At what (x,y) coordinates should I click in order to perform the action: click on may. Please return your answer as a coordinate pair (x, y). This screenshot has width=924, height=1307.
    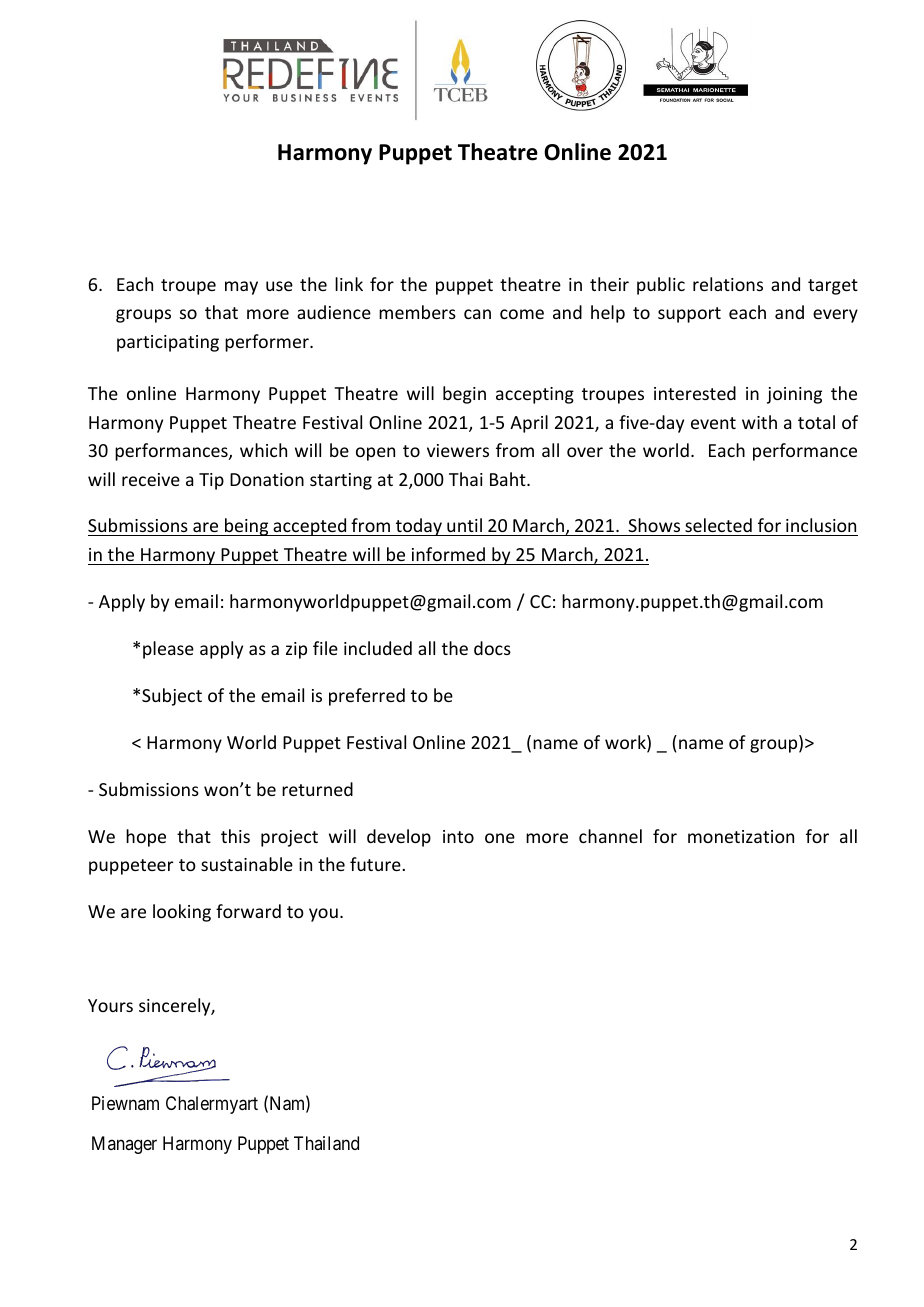
    Looking at the image, I should click on (241, 288).
